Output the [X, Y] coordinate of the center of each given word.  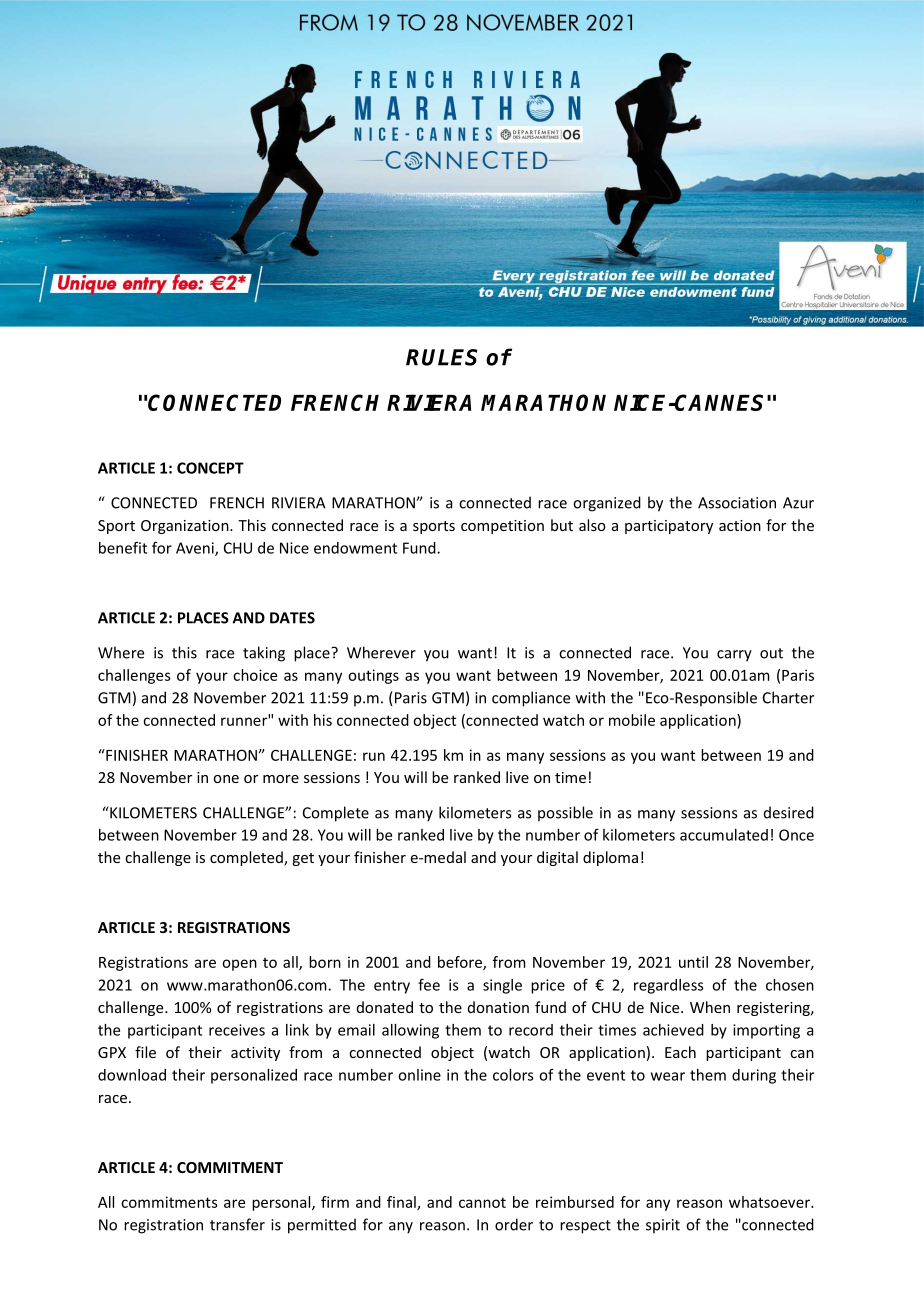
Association [737, 503]
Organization [186, 527]
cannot [482, 1202]
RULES [442, 357]
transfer [237, 1224]
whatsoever [770, 1202]
